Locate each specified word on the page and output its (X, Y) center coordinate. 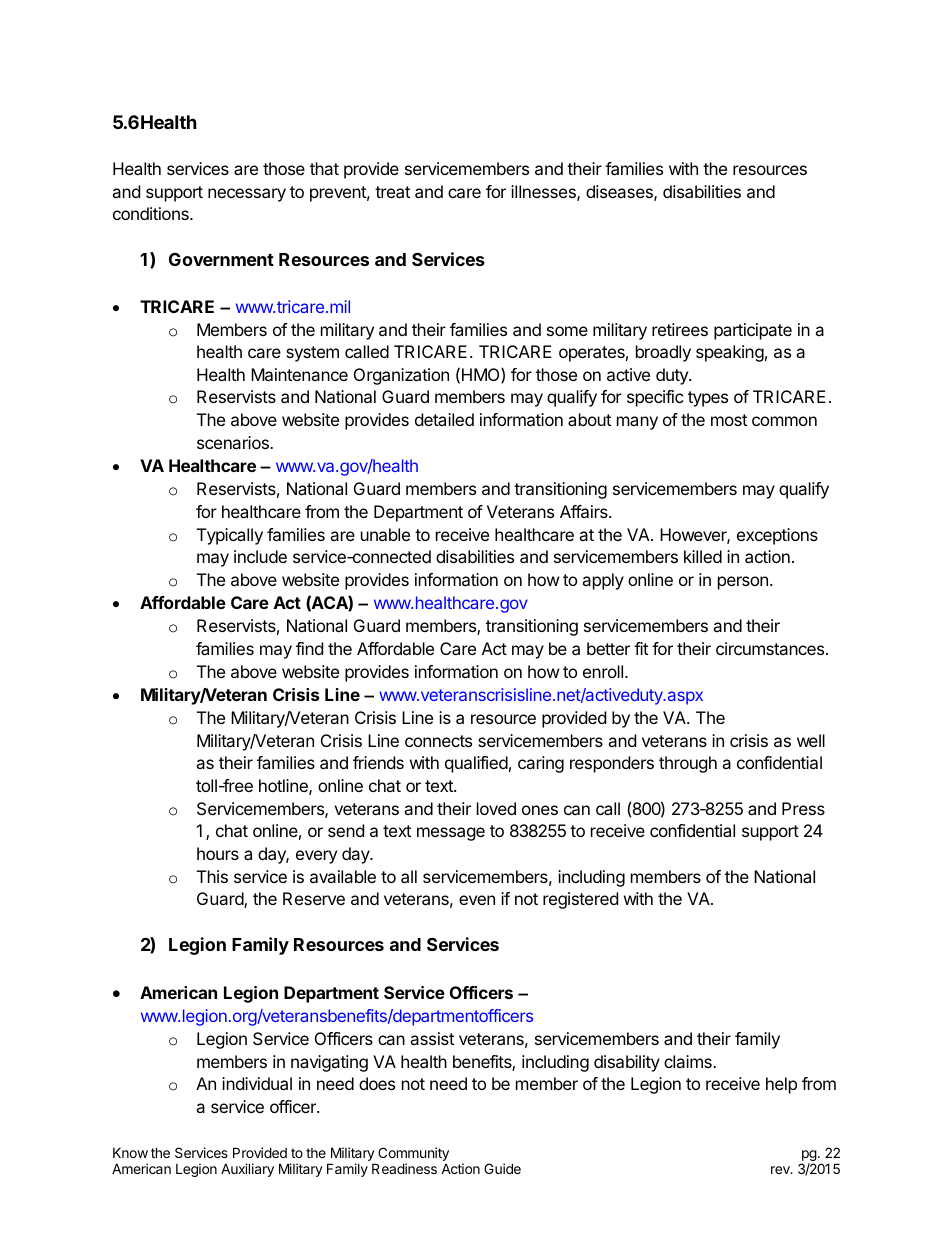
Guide (502, 1168)
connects (438, 741)
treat (392, 192)
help (781, 1085)
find (309, 648)
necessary (247, 195)
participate (753, 331)
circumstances (771, 648)
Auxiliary (247, 1170)
